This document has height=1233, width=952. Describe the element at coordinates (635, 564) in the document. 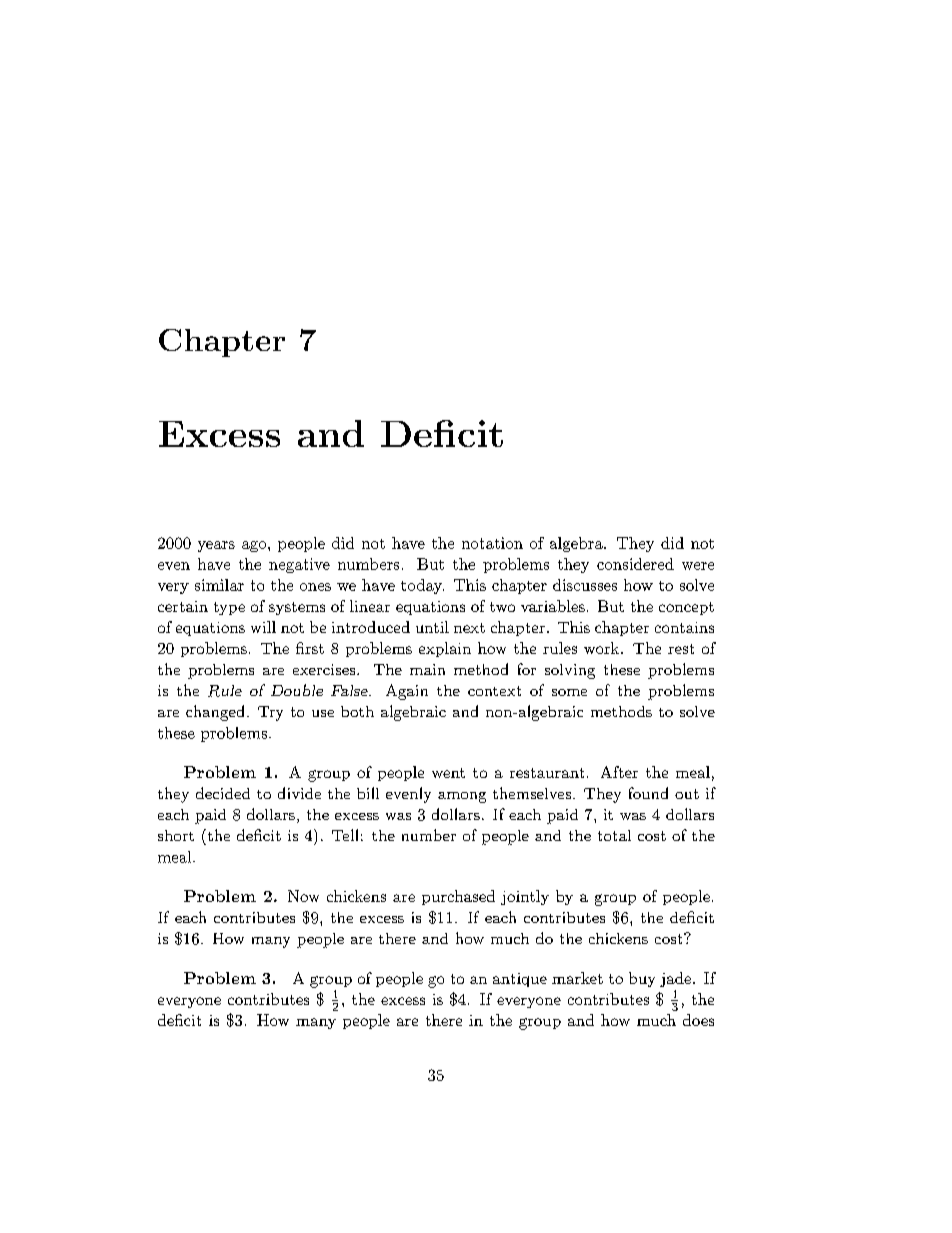

I see `considered` at that location.
